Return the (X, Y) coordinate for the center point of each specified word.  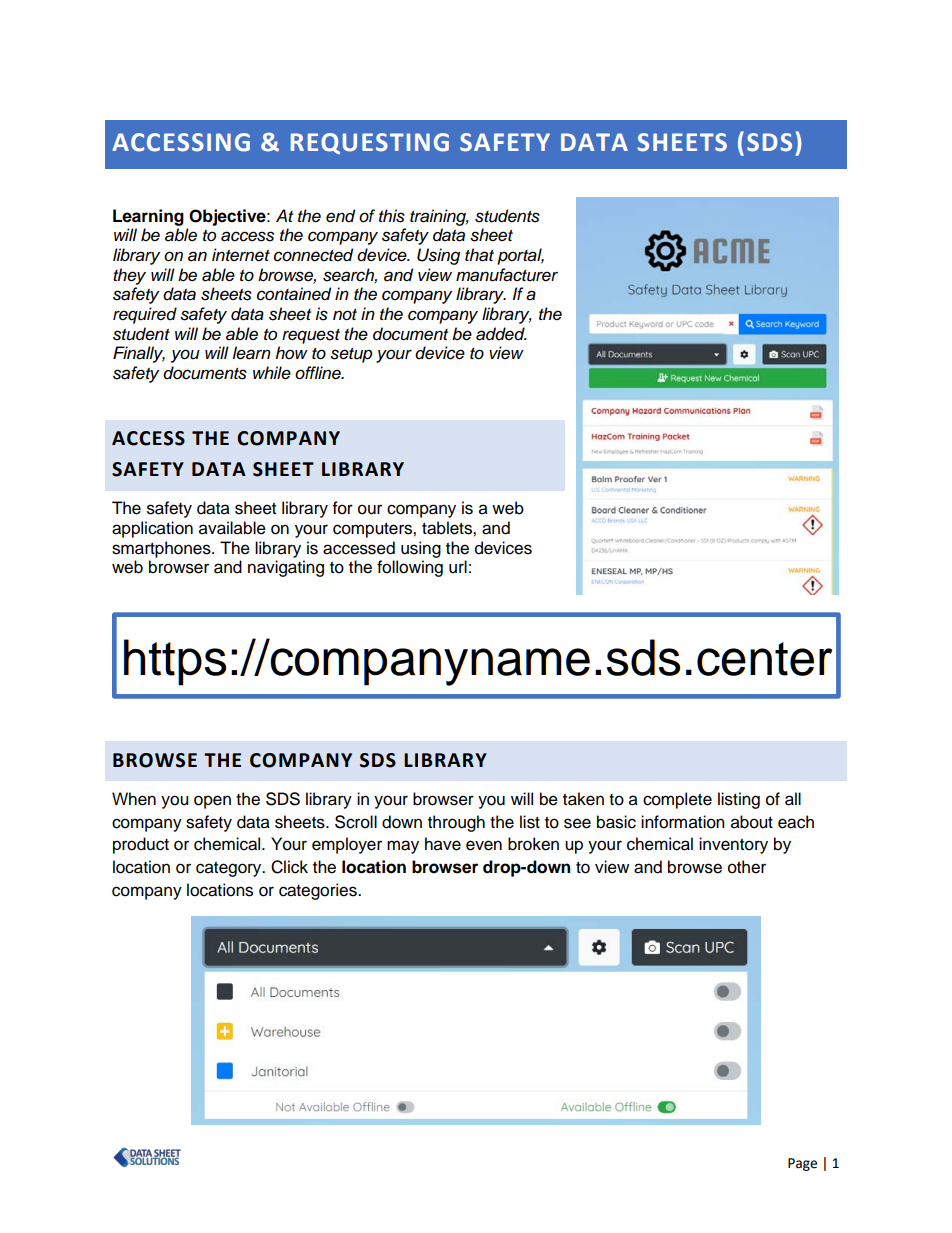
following (410, 568)
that (479, 255)
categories (319, 891)
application (152, 529)
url (458, 567)
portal (520, 256)
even (484, 845)
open (212, 802)
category (230, 869)
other (747, 867)
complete (677, 800)
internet (241, 255)
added (501, 334)
